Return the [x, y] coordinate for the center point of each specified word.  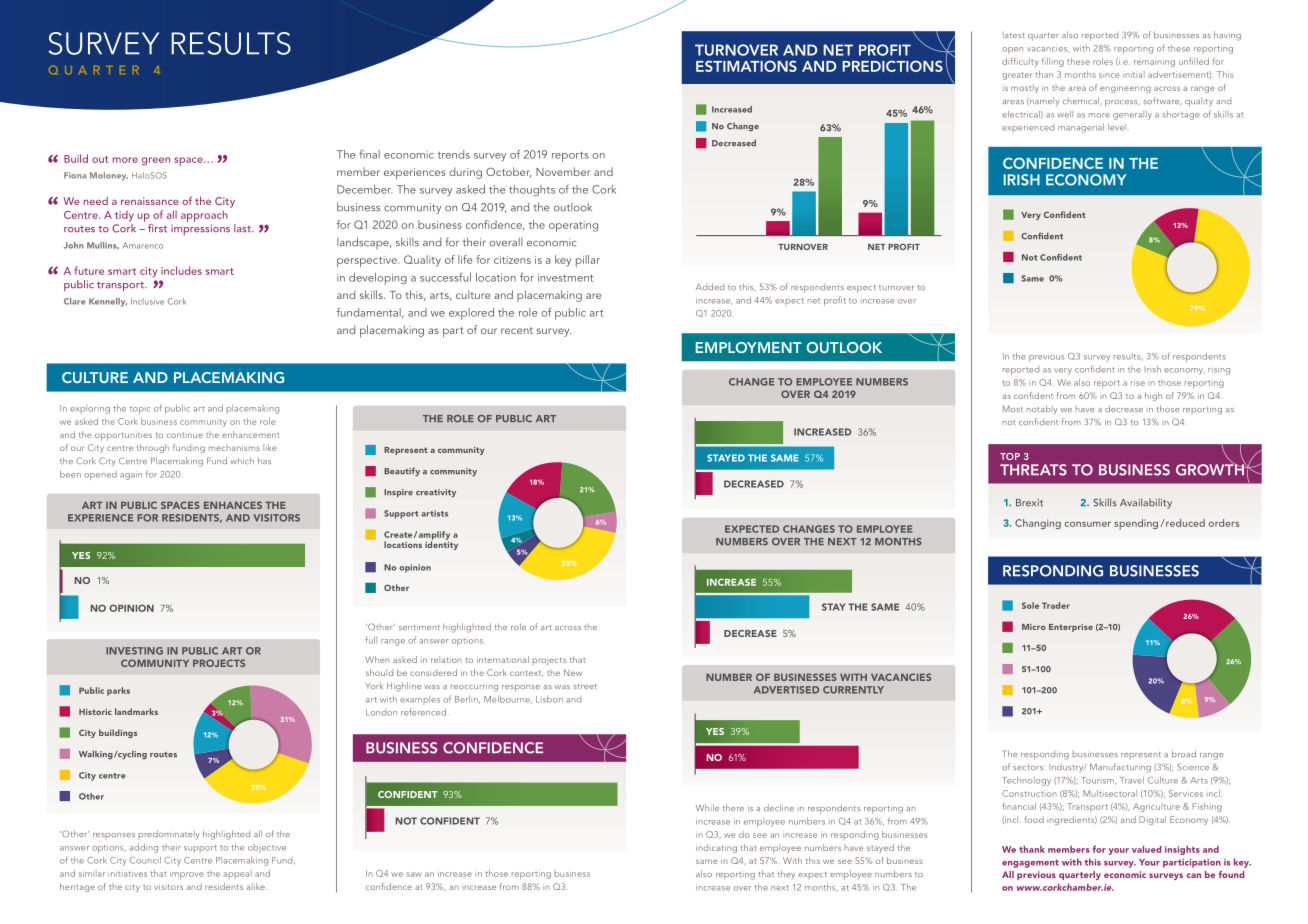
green [156, 161]
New [573, 672]
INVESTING [134, 651]
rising [1219, 370]
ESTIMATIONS [746, 66]
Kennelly [108, 302]
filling [1053, 62]
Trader [1056, 605]
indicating [716, 849]
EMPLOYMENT [749, 347]
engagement [1030, 863]
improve [187, 874]
